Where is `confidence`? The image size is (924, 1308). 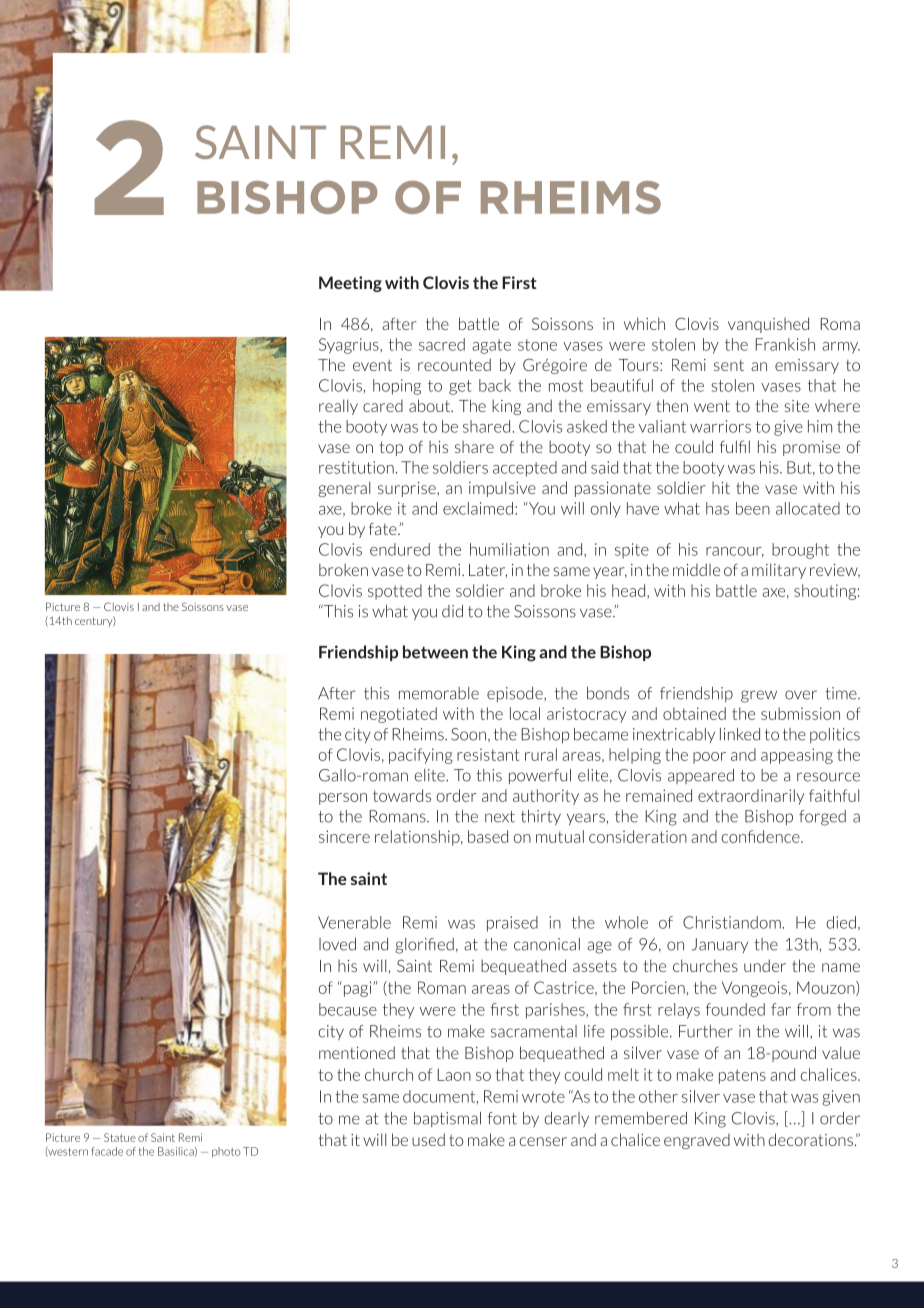
confidence is located at coordinates (761, 836).
